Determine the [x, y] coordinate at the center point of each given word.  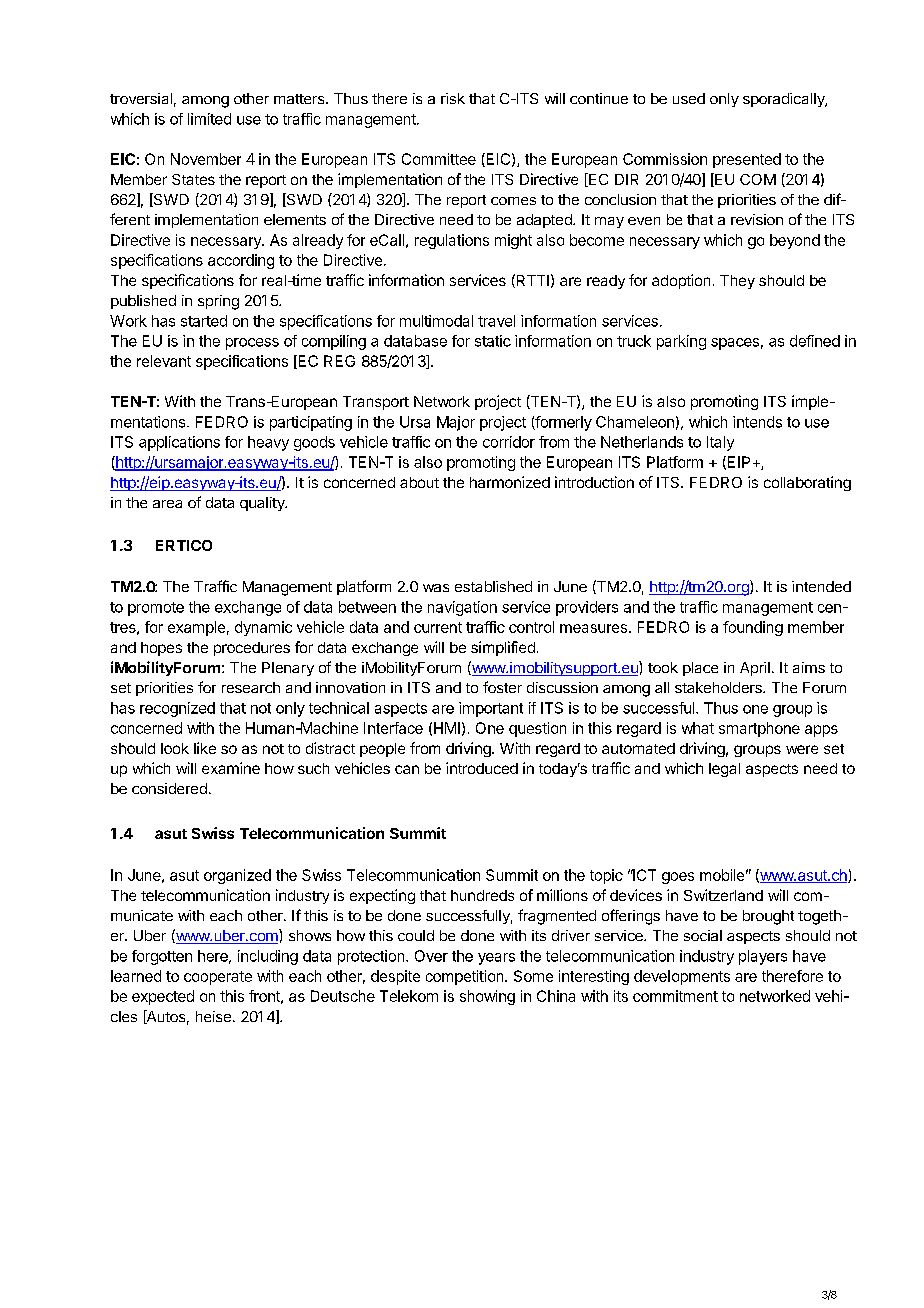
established [493, 586]
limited [209, 119]
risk [453, 98]
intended [821, 586]
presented [747, 160]
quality [263, 504]
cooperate [218, 978]
